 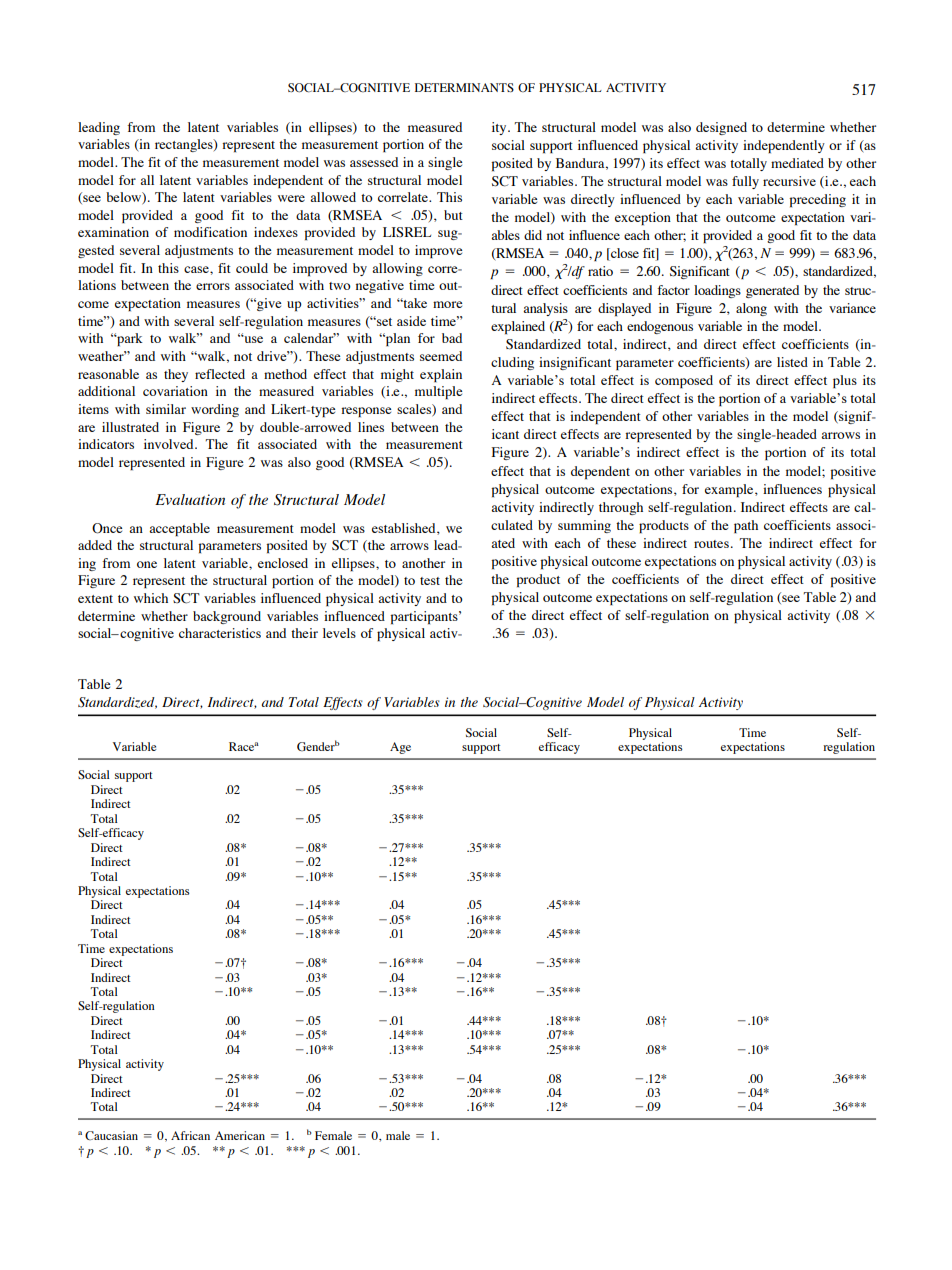 What do you see at coordinates (721, 128) in the image?
I see `designed` at bounding box center [721, 128].
